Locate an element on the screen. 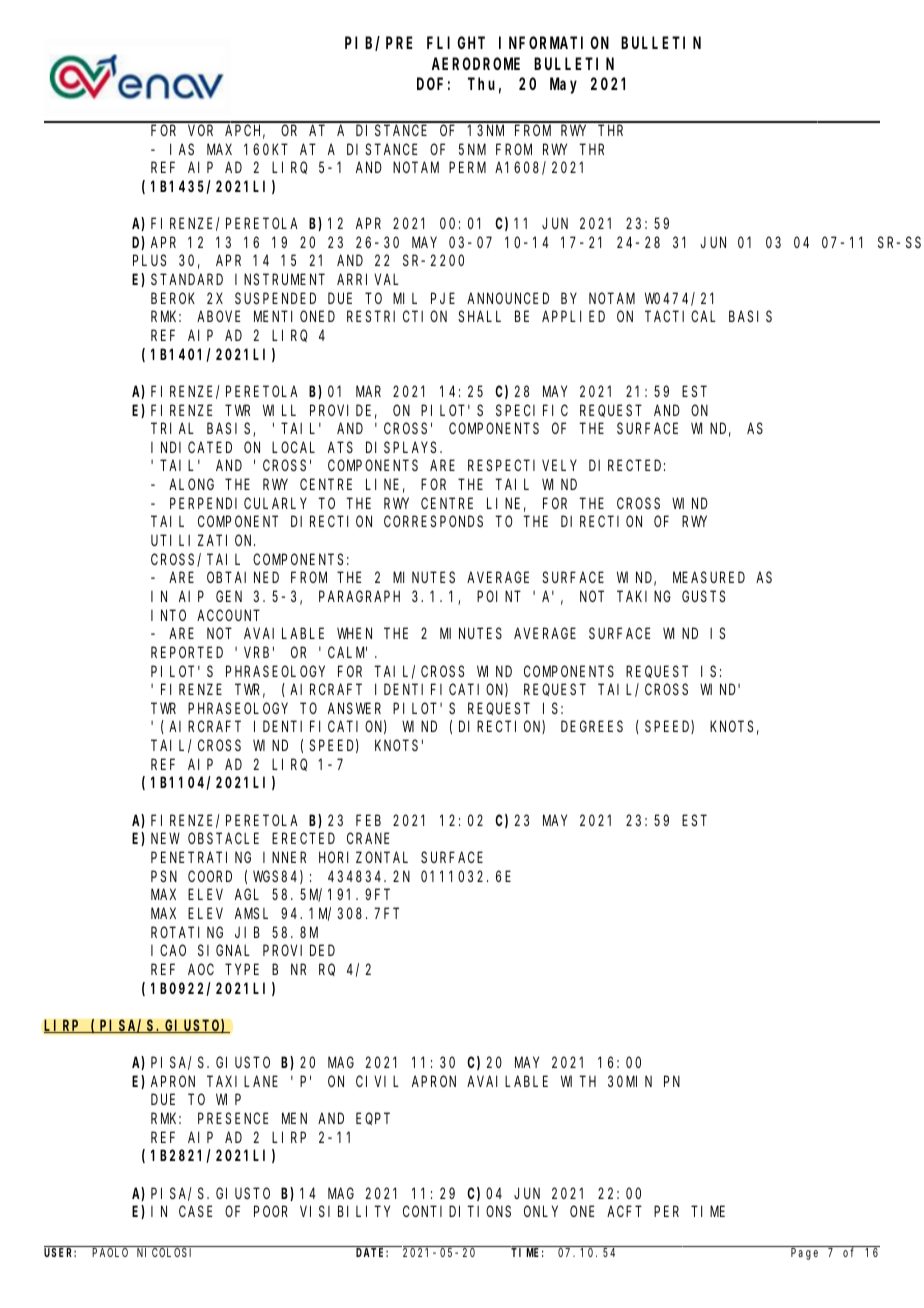 The height and width of the screenshot is (1308, 924). RESPECTIVELY is located at coordinates (522, 466).
